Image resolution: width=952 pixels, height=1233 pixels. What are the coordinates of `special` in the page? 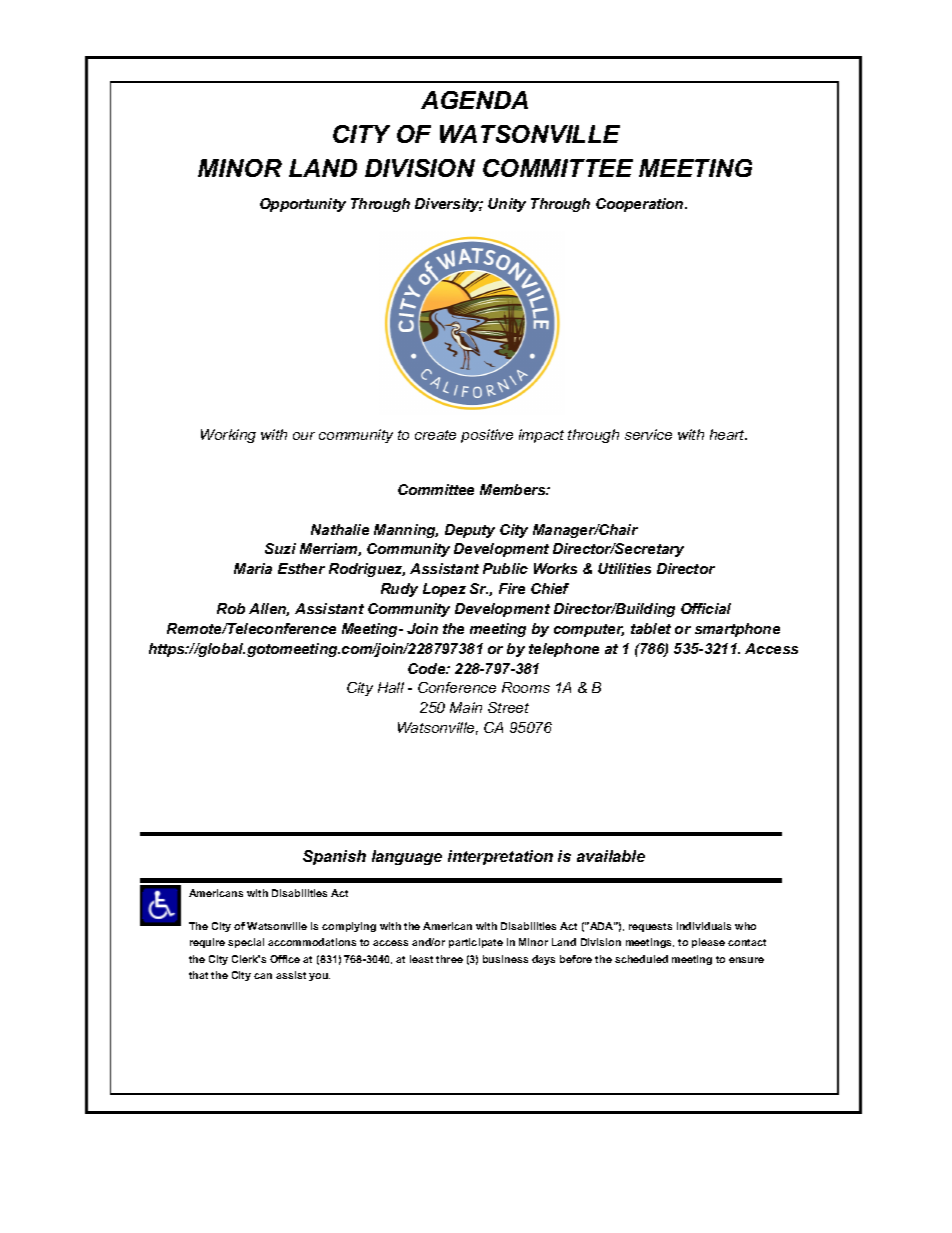 It's located at (246, 943).
